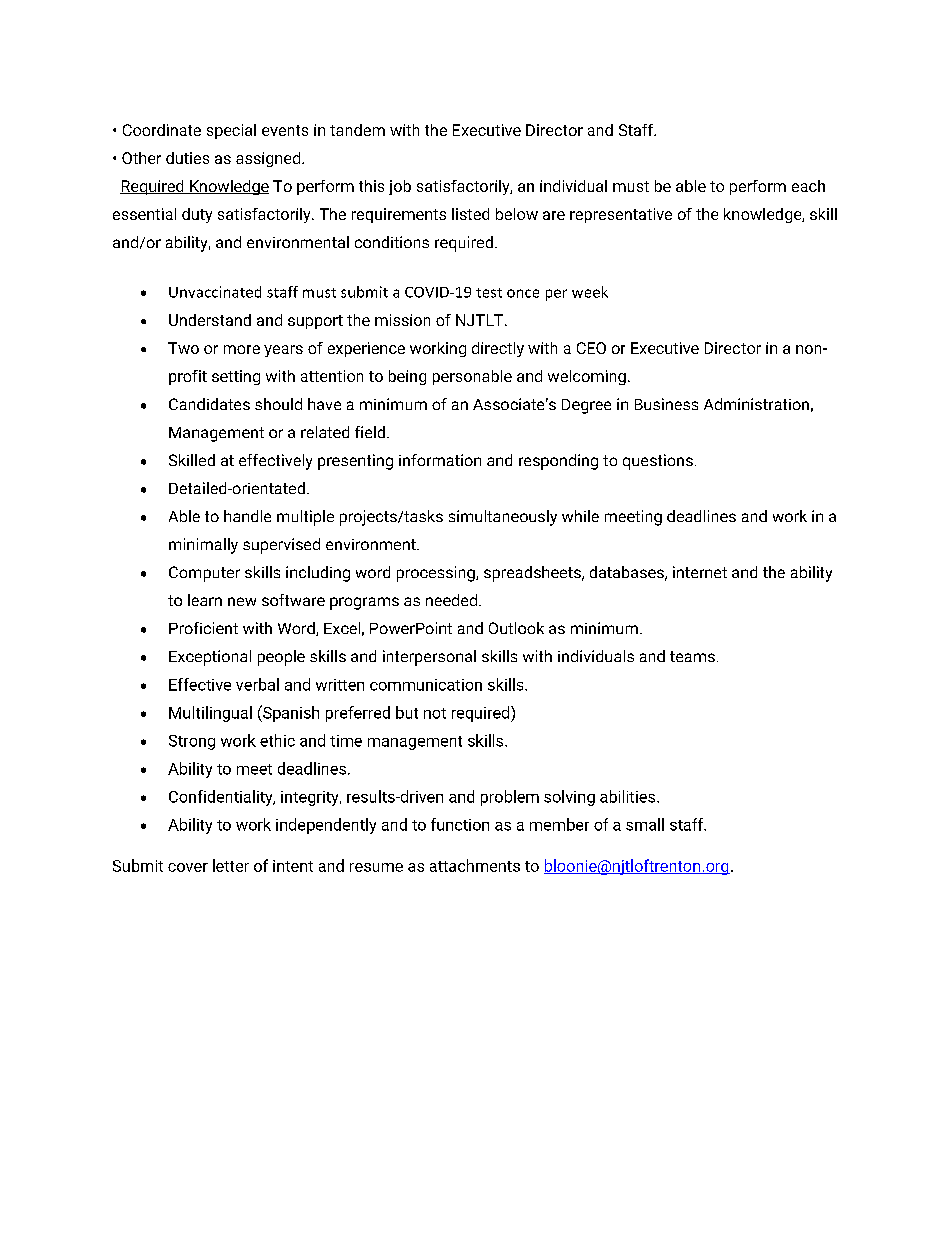  I want to click on letter, so click(231, 865).
